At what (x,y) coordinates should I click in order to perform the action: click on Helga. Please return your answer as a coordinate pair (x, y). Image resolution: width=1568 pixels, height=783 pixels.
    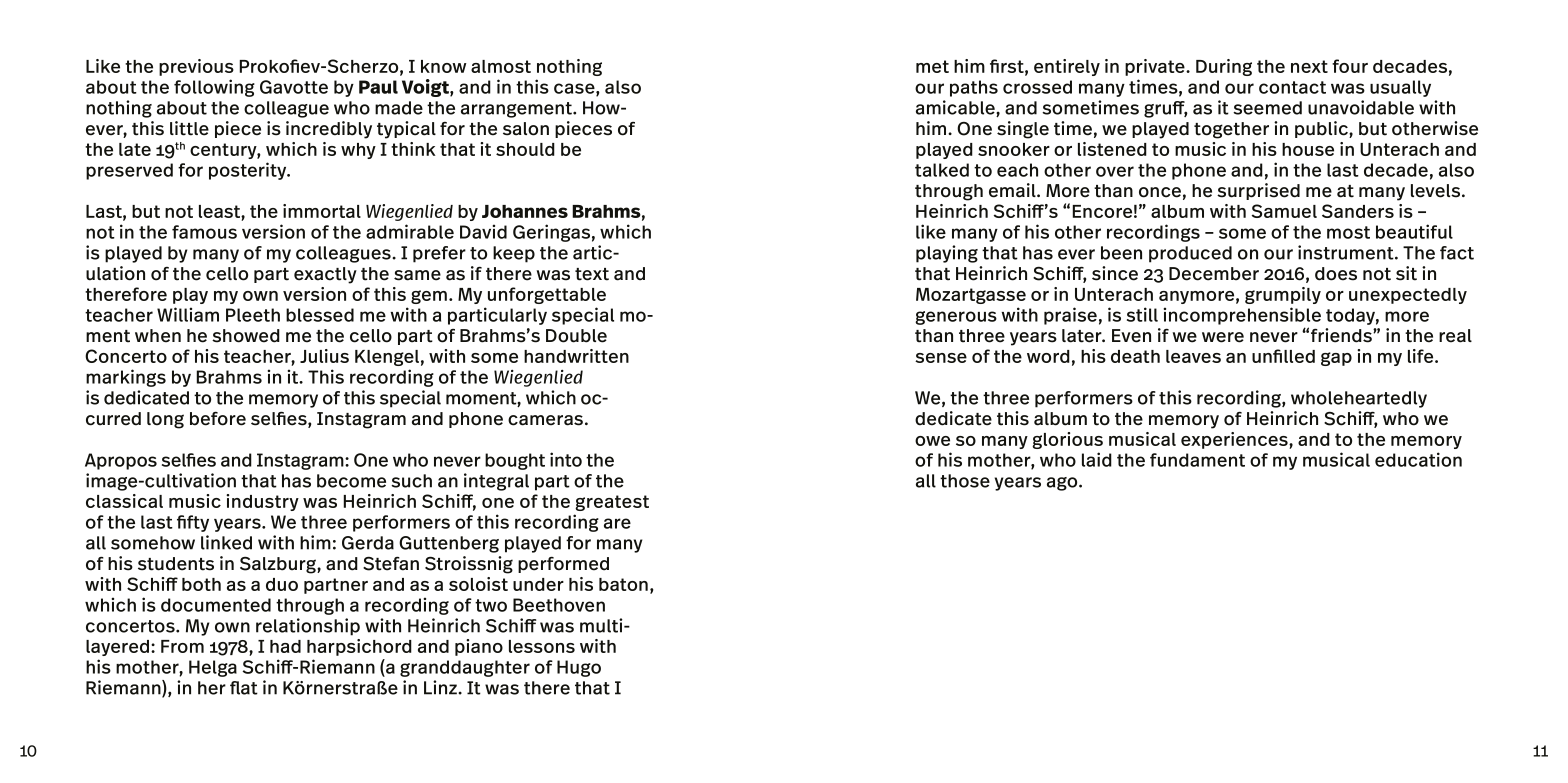
    Looking at the image, I should click on (213, 668).
